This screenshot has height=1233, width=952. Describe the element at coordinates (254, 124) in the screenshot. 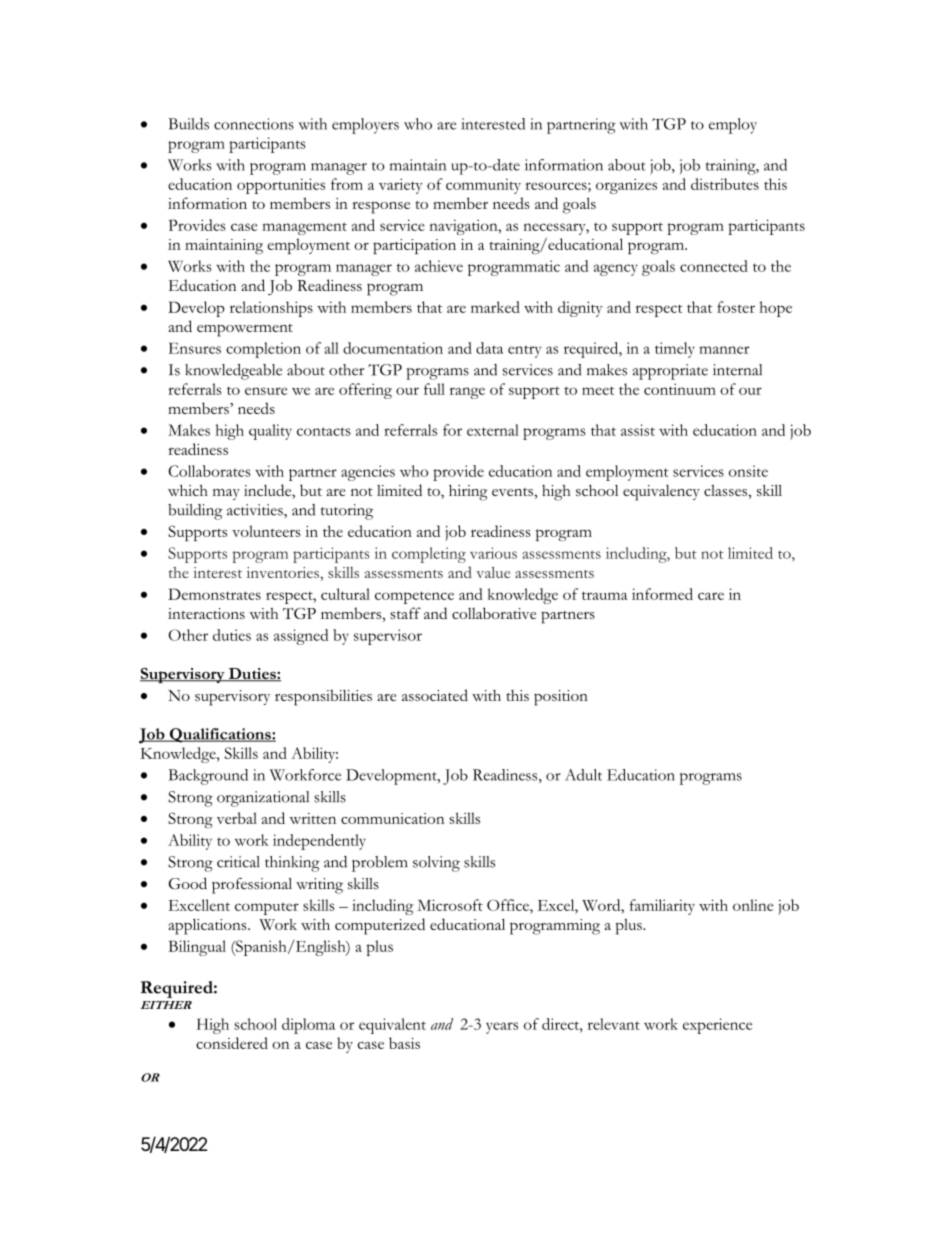

I see `connections` at that location.
